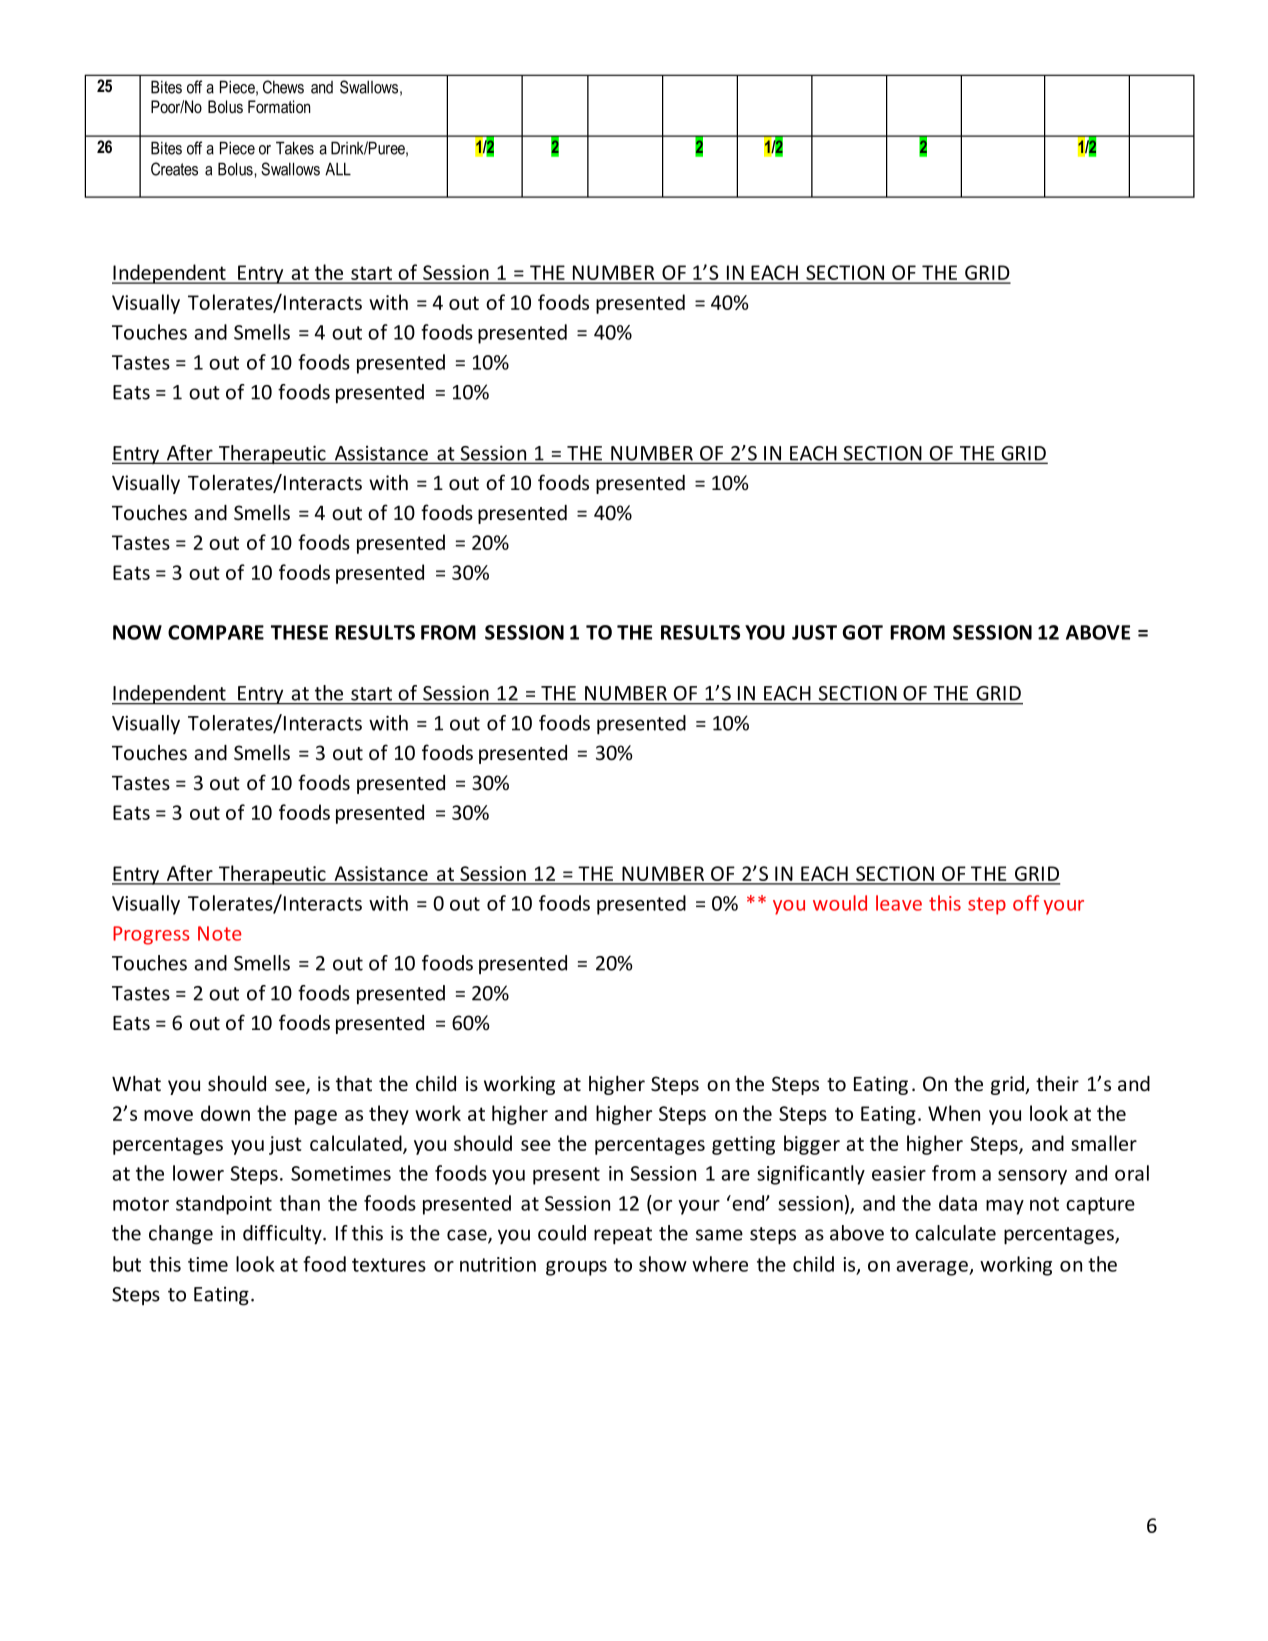 Image resolution: width=1268 pixels, height=1641 pixels. I want to click on Note, so click(220, 933).
